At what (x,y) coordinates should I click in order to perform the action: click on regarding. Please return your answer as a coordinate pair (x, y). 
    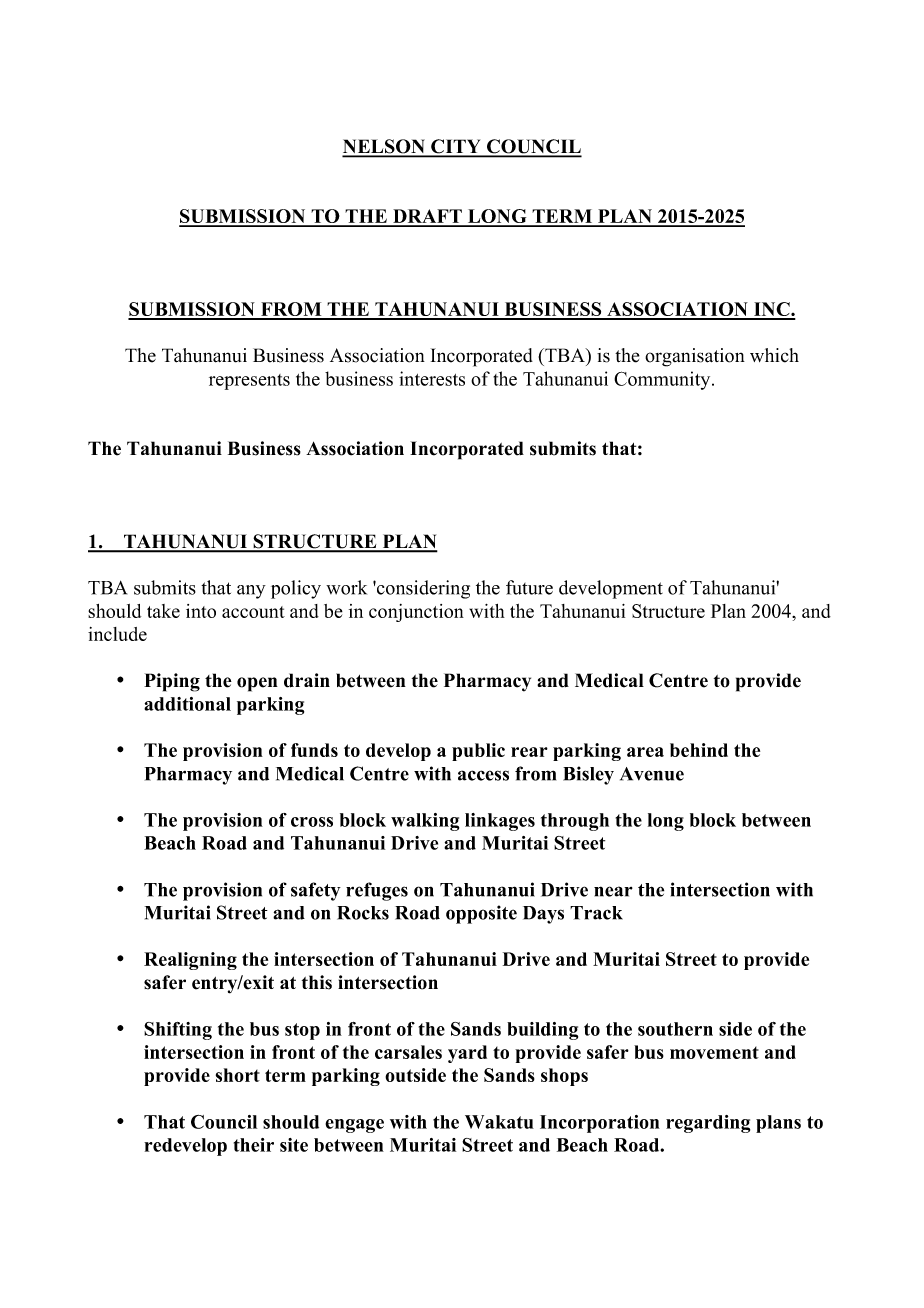
    Looking at the image, I should click on (708, 1124).
